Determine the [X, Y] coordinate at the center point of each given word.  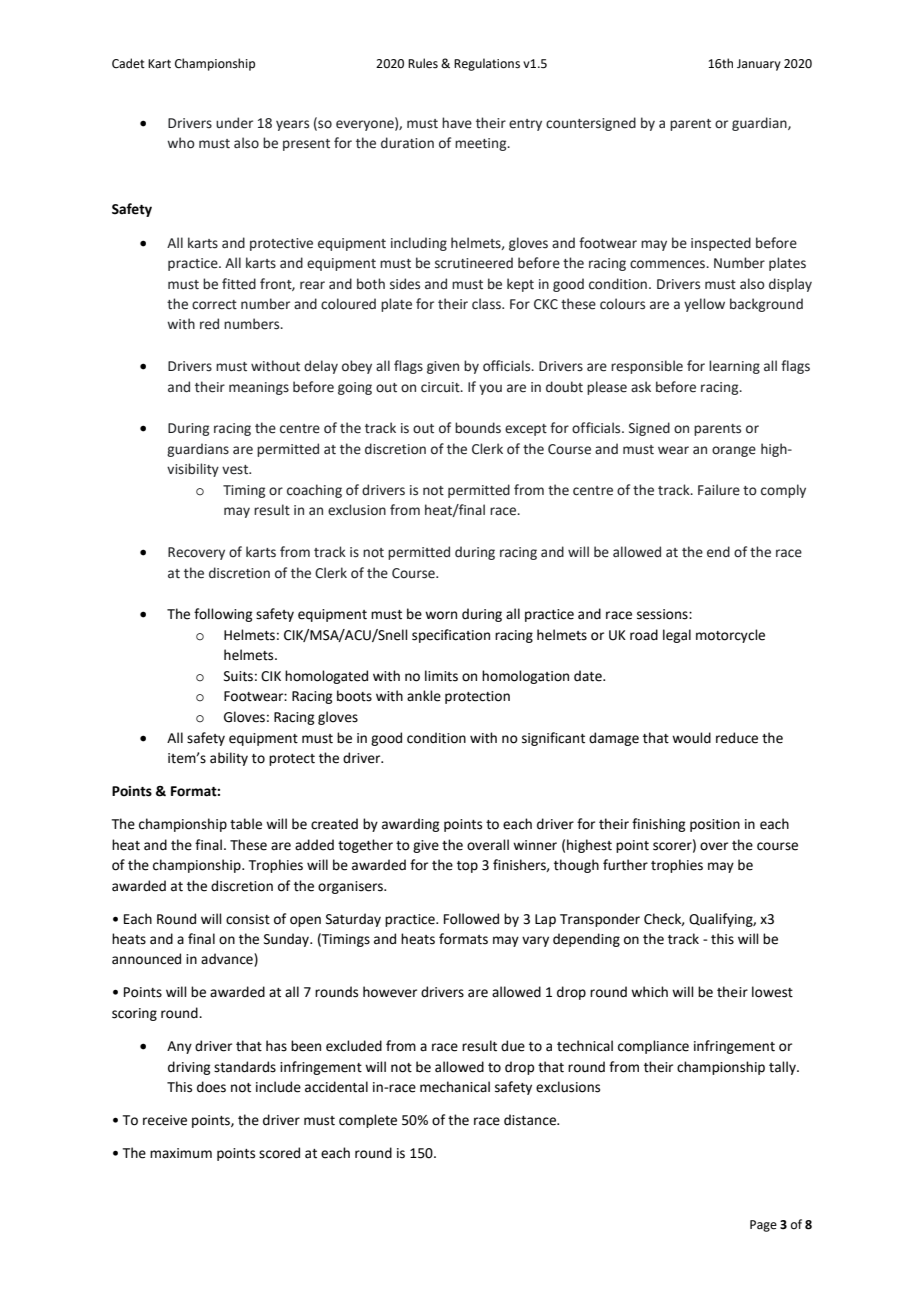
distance [531, 1120]
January [759, 65]
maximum [181, 1153]
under [234, 123]
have [457, 123]
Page [763, 1226]
